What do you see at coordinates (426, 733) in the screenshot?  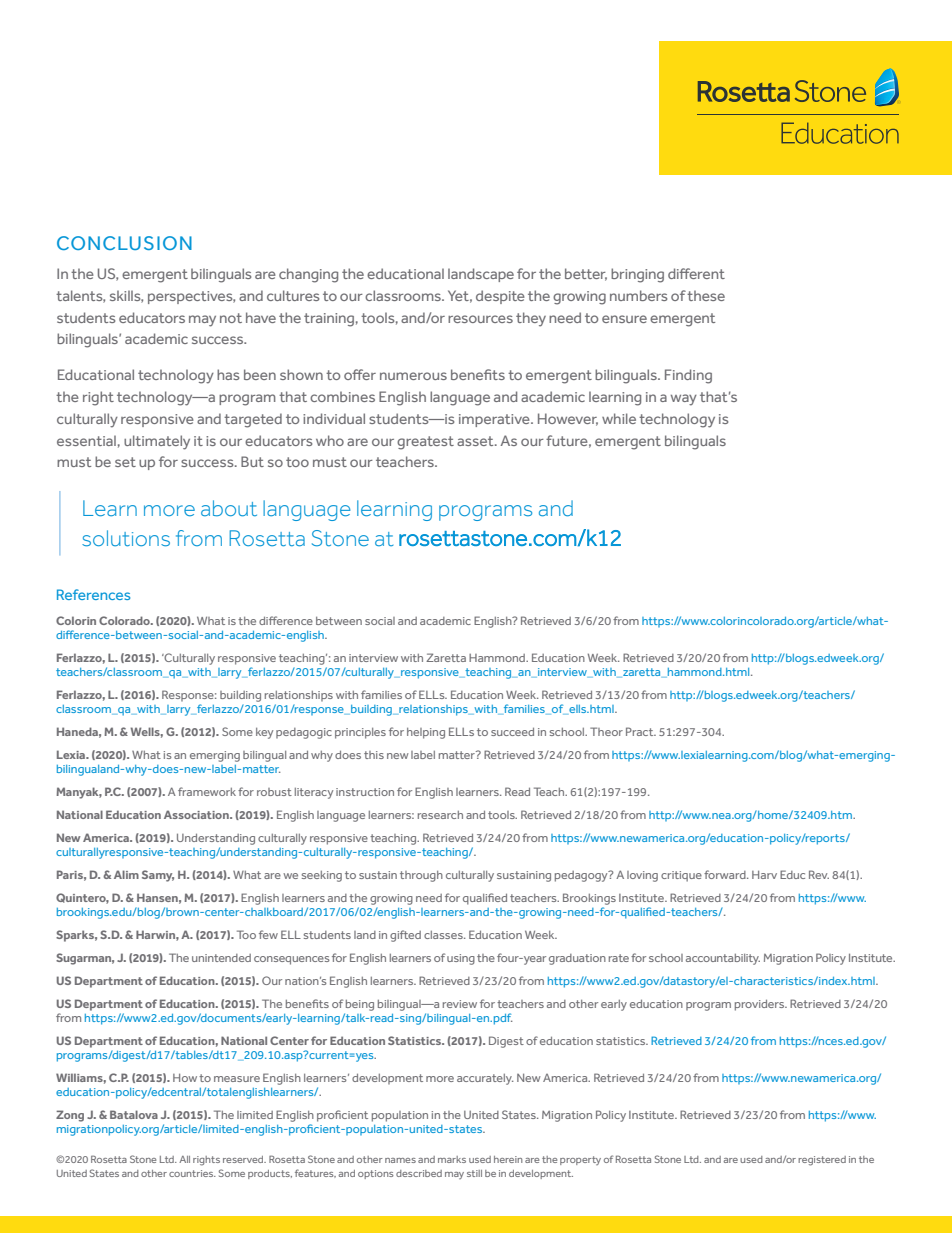 I see `helping` at bounding box center [426, 733].
